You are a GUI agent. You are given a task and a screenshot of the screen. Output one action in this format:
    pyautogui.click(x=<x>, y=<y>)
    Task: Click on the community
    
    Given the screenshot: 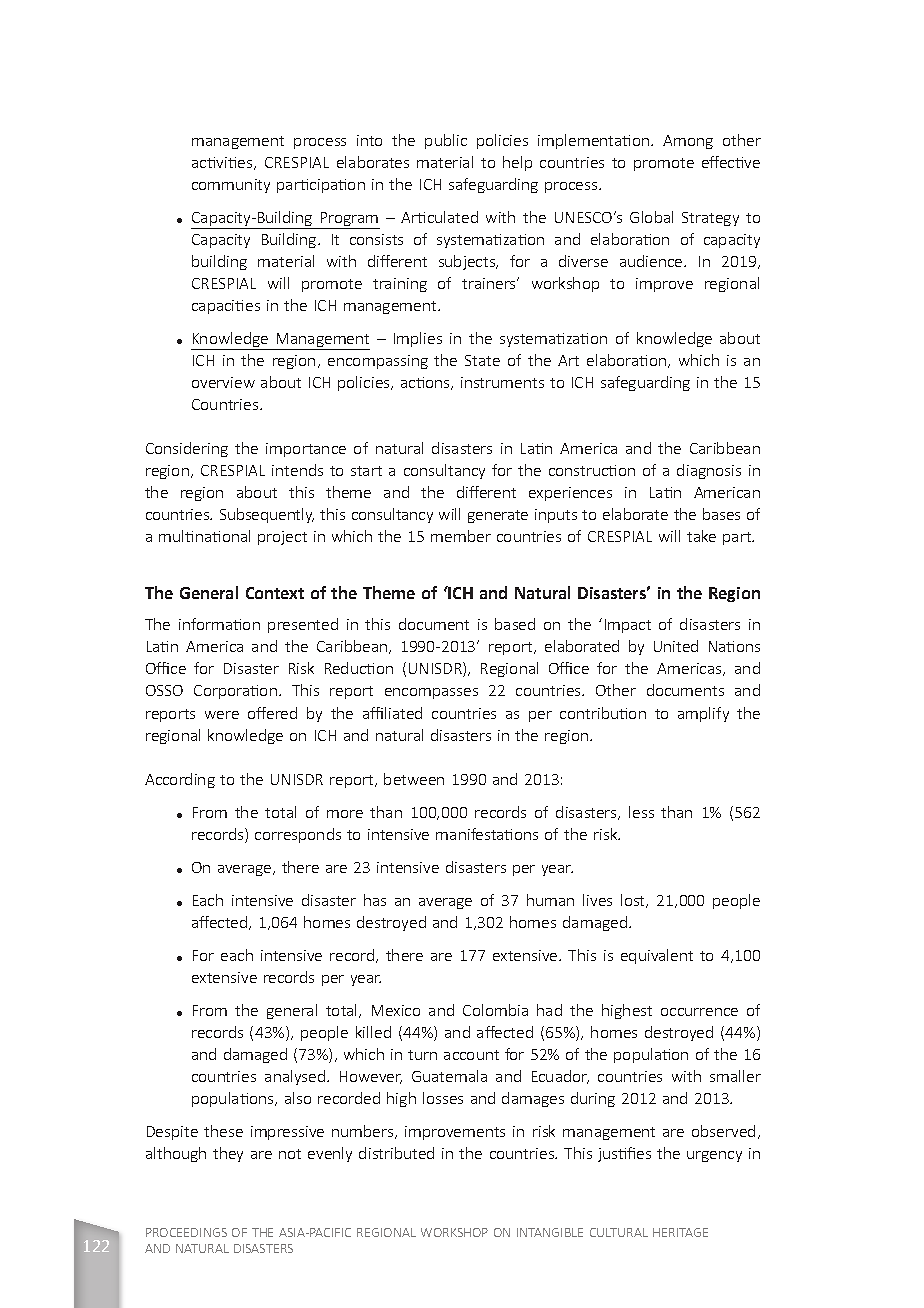 What is the action you would take?
    pyautogui.click(x=231, y=186)
